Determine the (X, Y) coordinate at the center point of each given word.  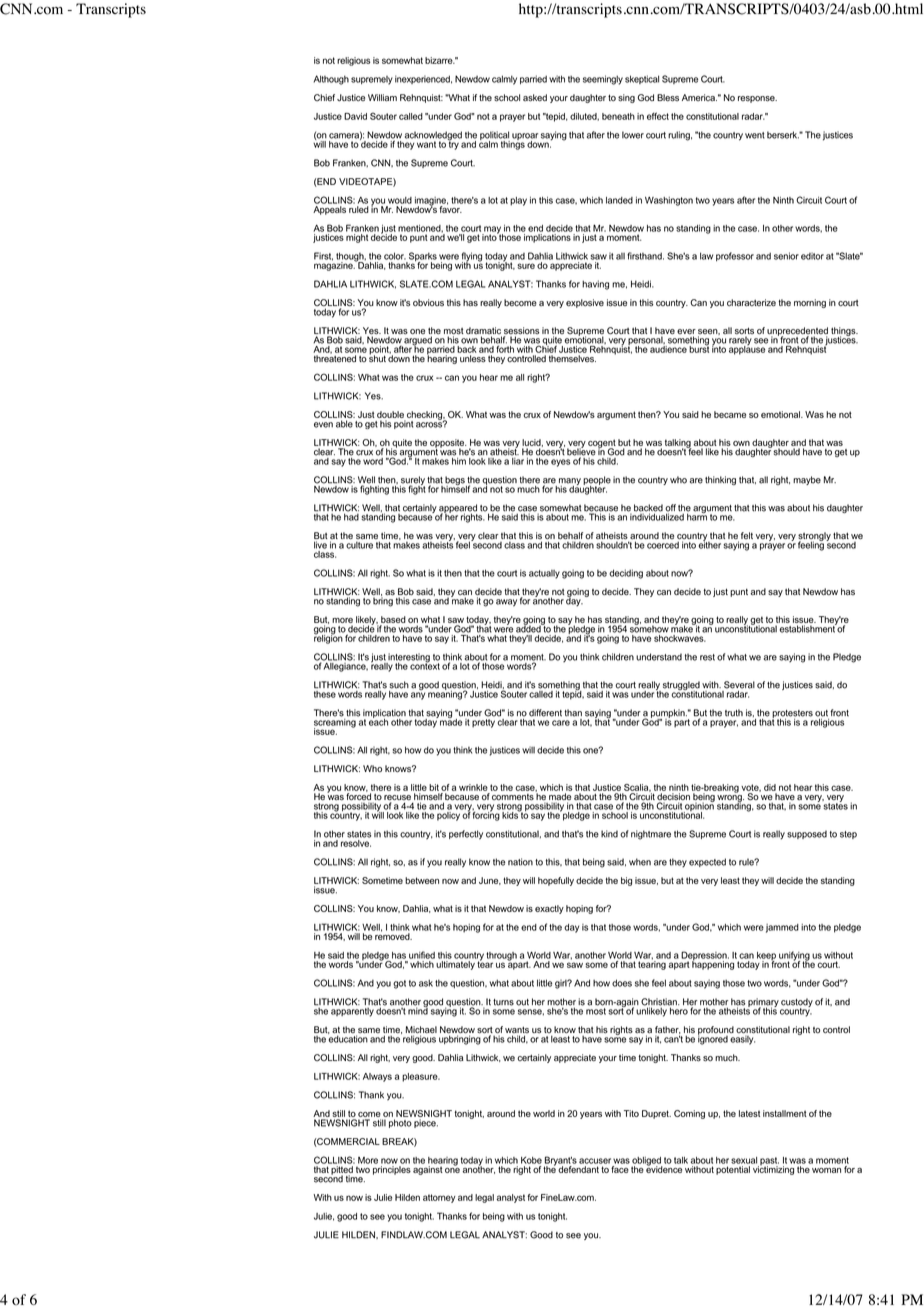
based (393, 621)
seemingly (603, 80)
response (757, 99)
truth (734, 713)
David (355, 116)
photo (400, 1123)
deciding (626, 574)
